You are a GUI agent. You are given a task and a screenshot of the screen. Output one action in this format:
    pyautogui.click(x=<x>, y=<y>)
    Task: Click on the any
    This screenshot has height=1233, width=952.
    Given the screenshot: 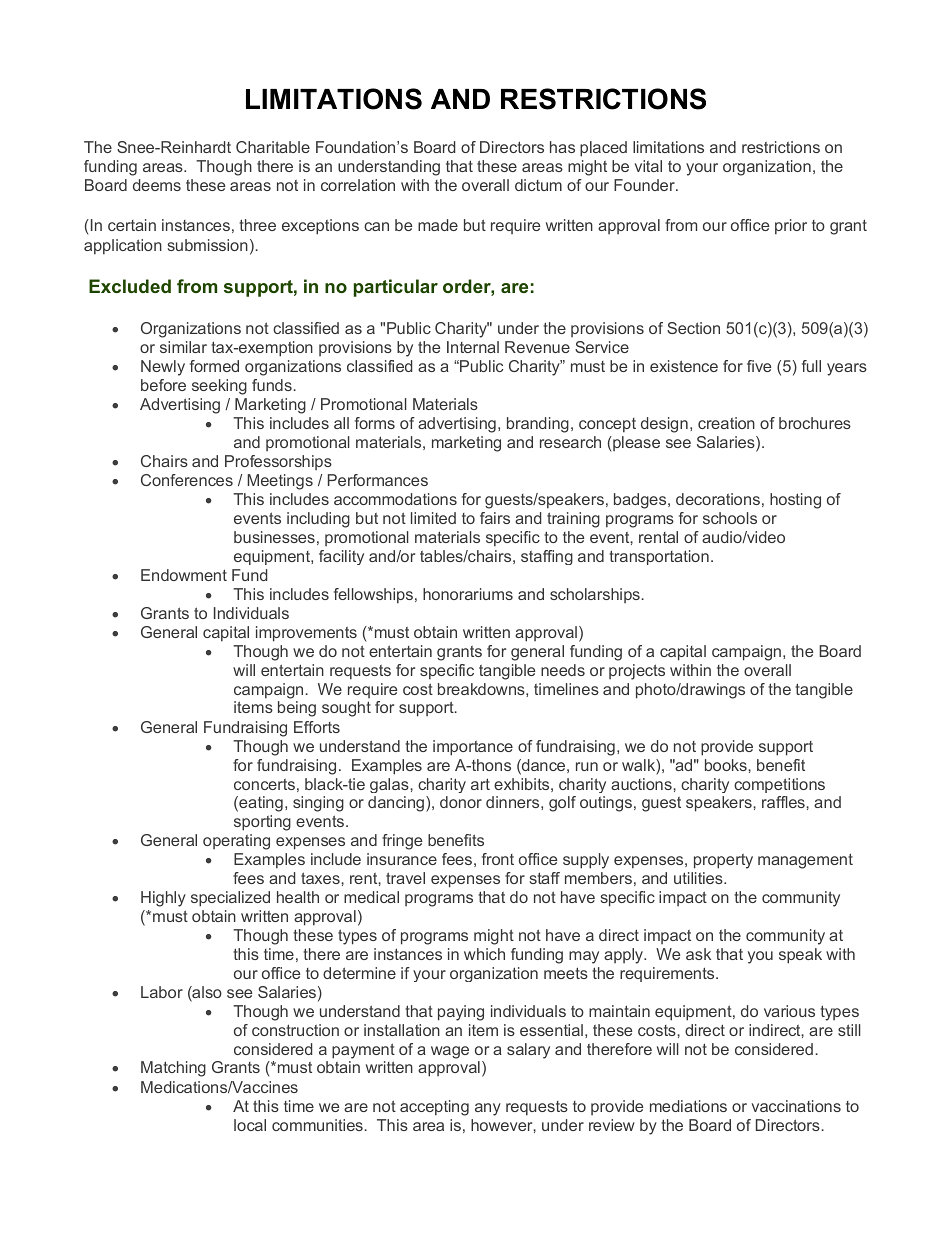 What is the action you would take?
    pyautogui.click(x=488, y=1109)
